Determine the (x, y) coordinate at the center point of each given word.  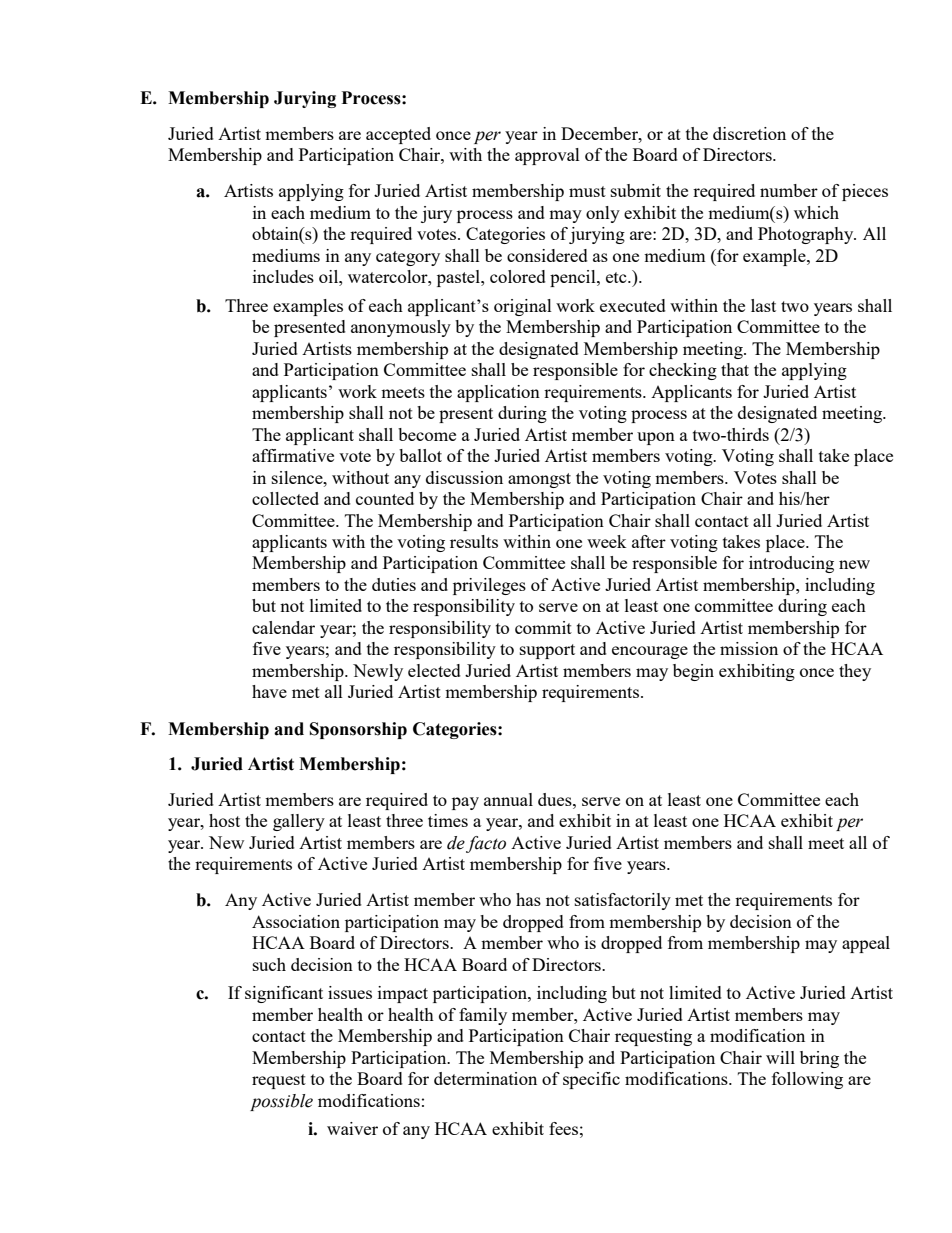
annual (508, 799)
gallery (299, 822)
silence (298, 477)
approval (547, 156)
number (789, 190)
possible (281, 1102)
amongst (539, 480)
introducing (791, 564)
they (855, 672)
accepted (398, 135)
